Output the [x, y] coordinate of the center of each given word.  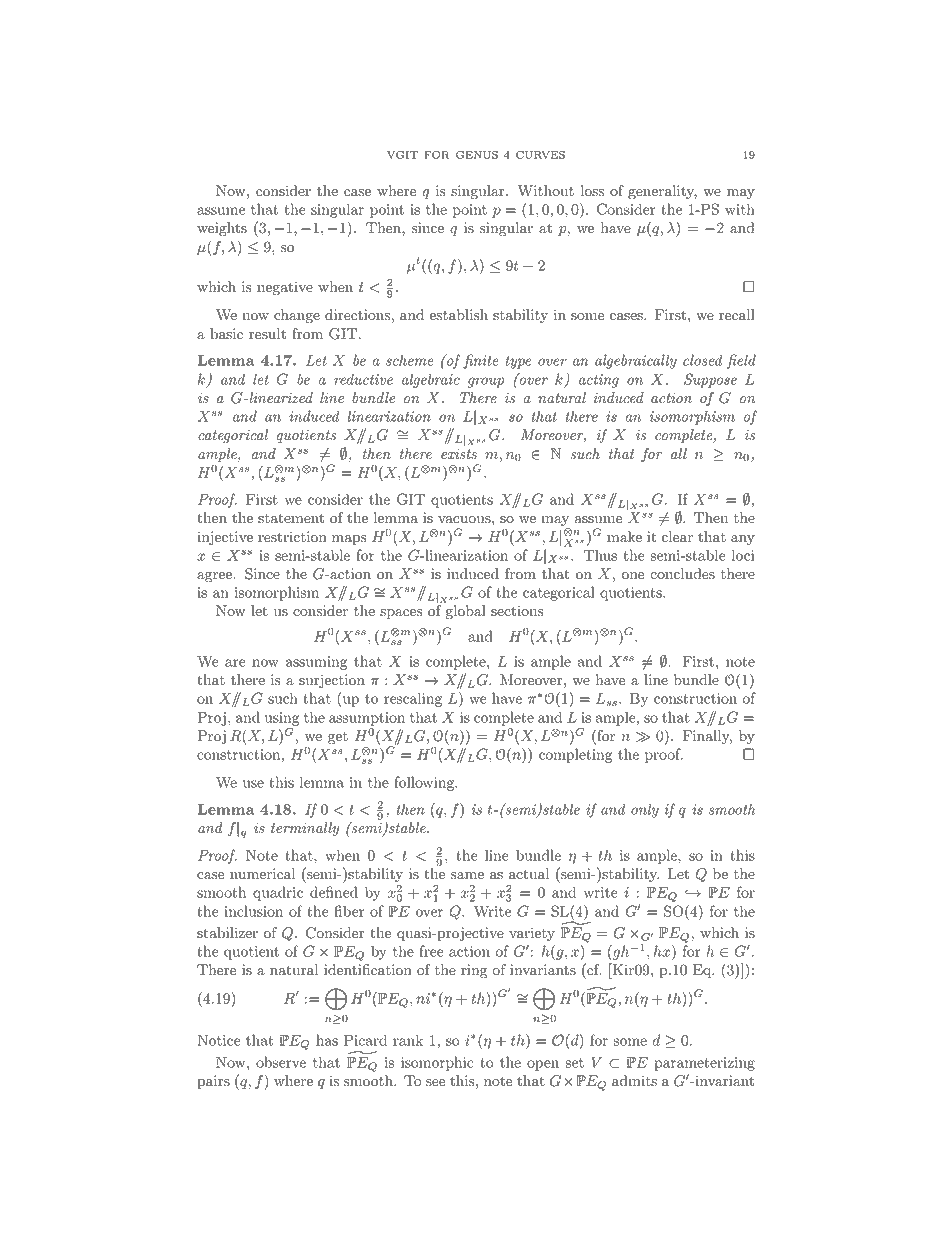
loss [592, 191]
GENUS [477, 155]
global [465, 612]
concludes [682, 574]
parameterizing [704, 1064]
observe [281, 1062]
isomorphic [437, 1063]
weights [222, 229]
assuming [317, 663]
